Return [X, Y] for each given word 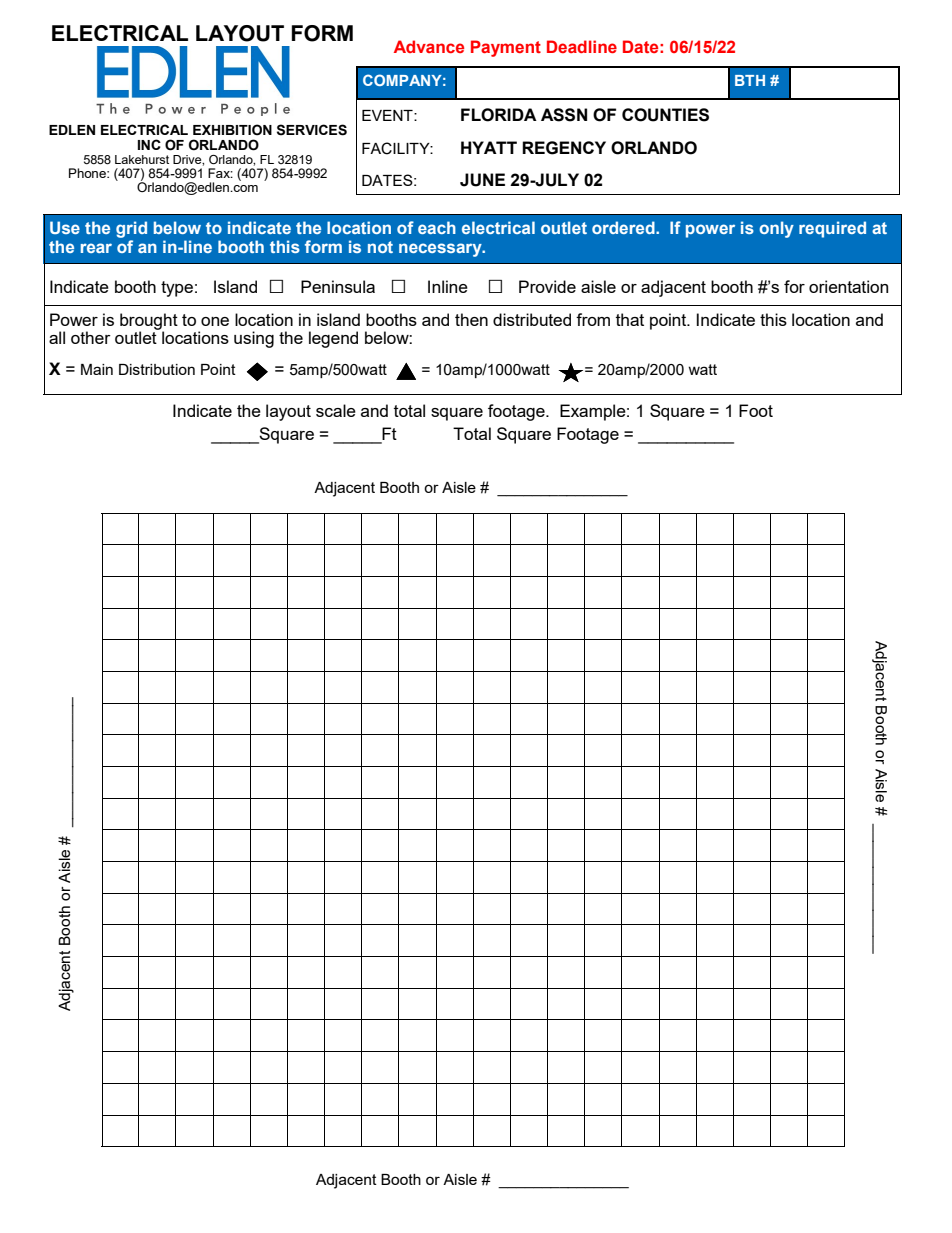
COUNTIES [665, 115]
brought [149, 322]
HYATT [489, 147]
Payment [506, 48]
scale [336, 410]
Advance [429, 46]
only [776, 229]
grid [131, 229]
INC [149, 144]
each [437, 227]
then [471, 319]
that [630, 319]
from [593, 319]
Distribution [157, 369]
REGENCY [564, 148]
